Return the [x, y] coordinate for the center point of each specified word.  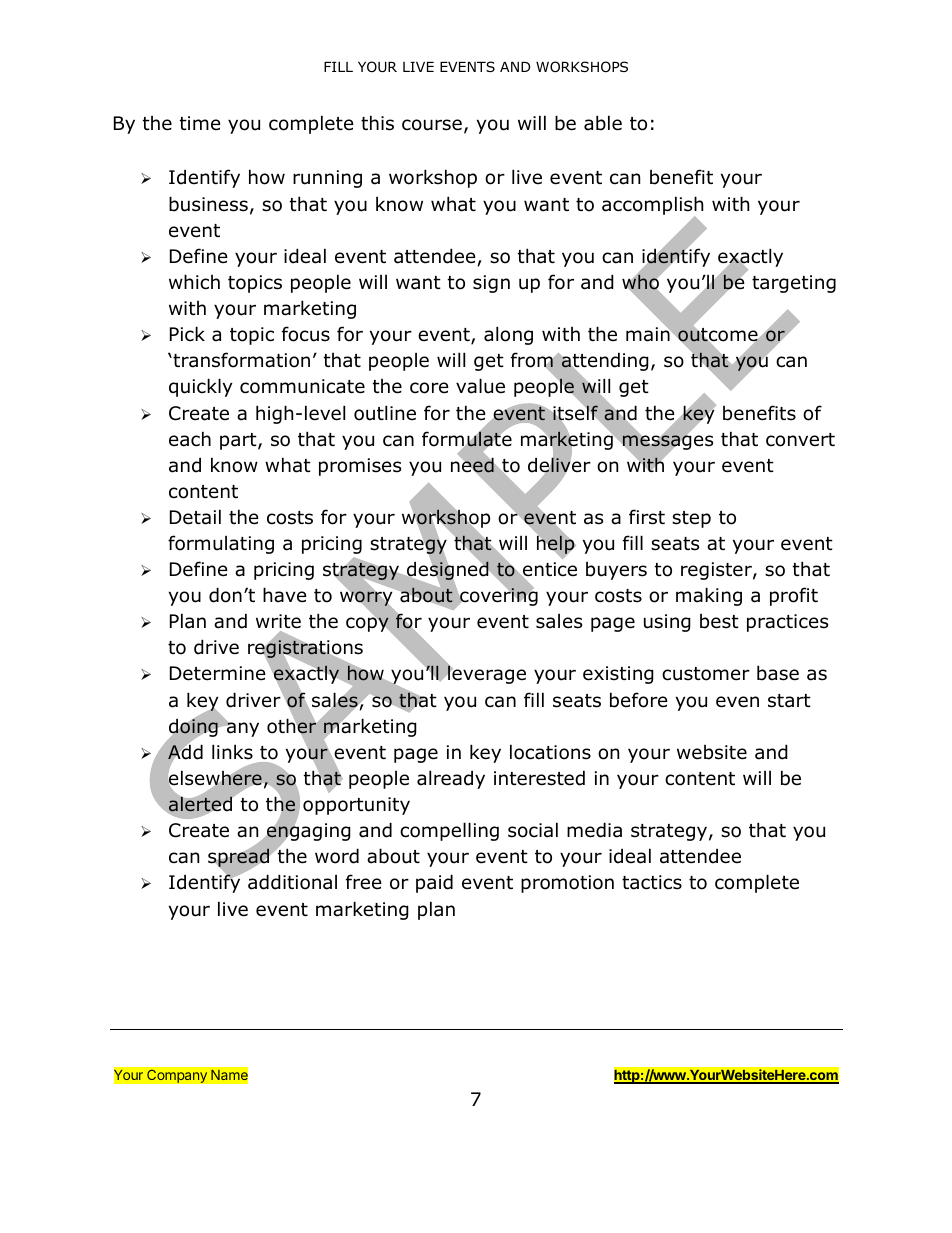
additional [292, 882]
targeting [794, 284]
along [508, 335]
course [432, 125]
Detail [195, 517]
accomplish [652, 206]
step [691, 519]
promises [360, 467]
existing [618, 675]
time [200, 123]
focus [306, 334]
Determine [218, 673]
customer [706, 674]
